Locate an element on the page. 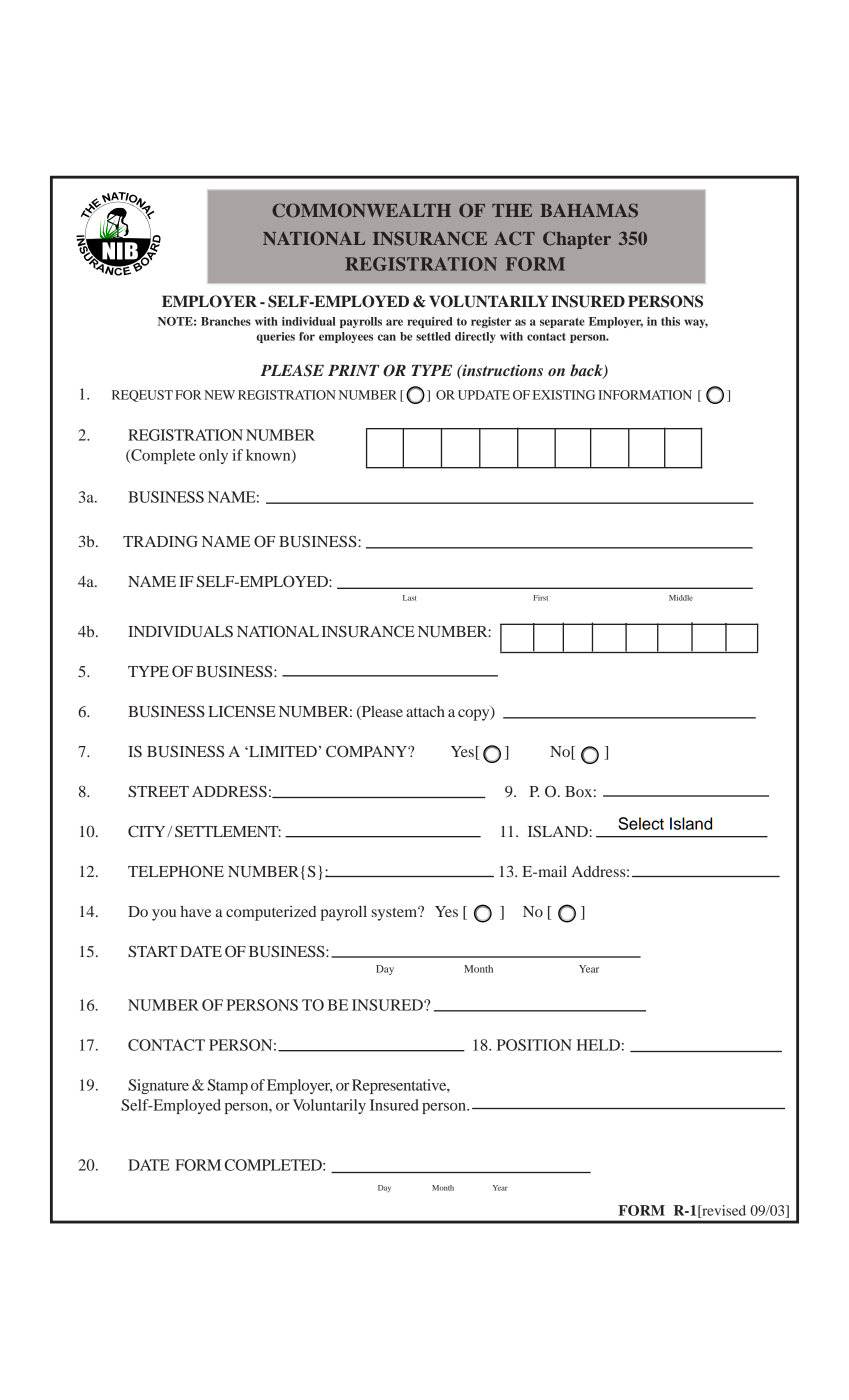  TRADING is located at coordinates (160, 541).
